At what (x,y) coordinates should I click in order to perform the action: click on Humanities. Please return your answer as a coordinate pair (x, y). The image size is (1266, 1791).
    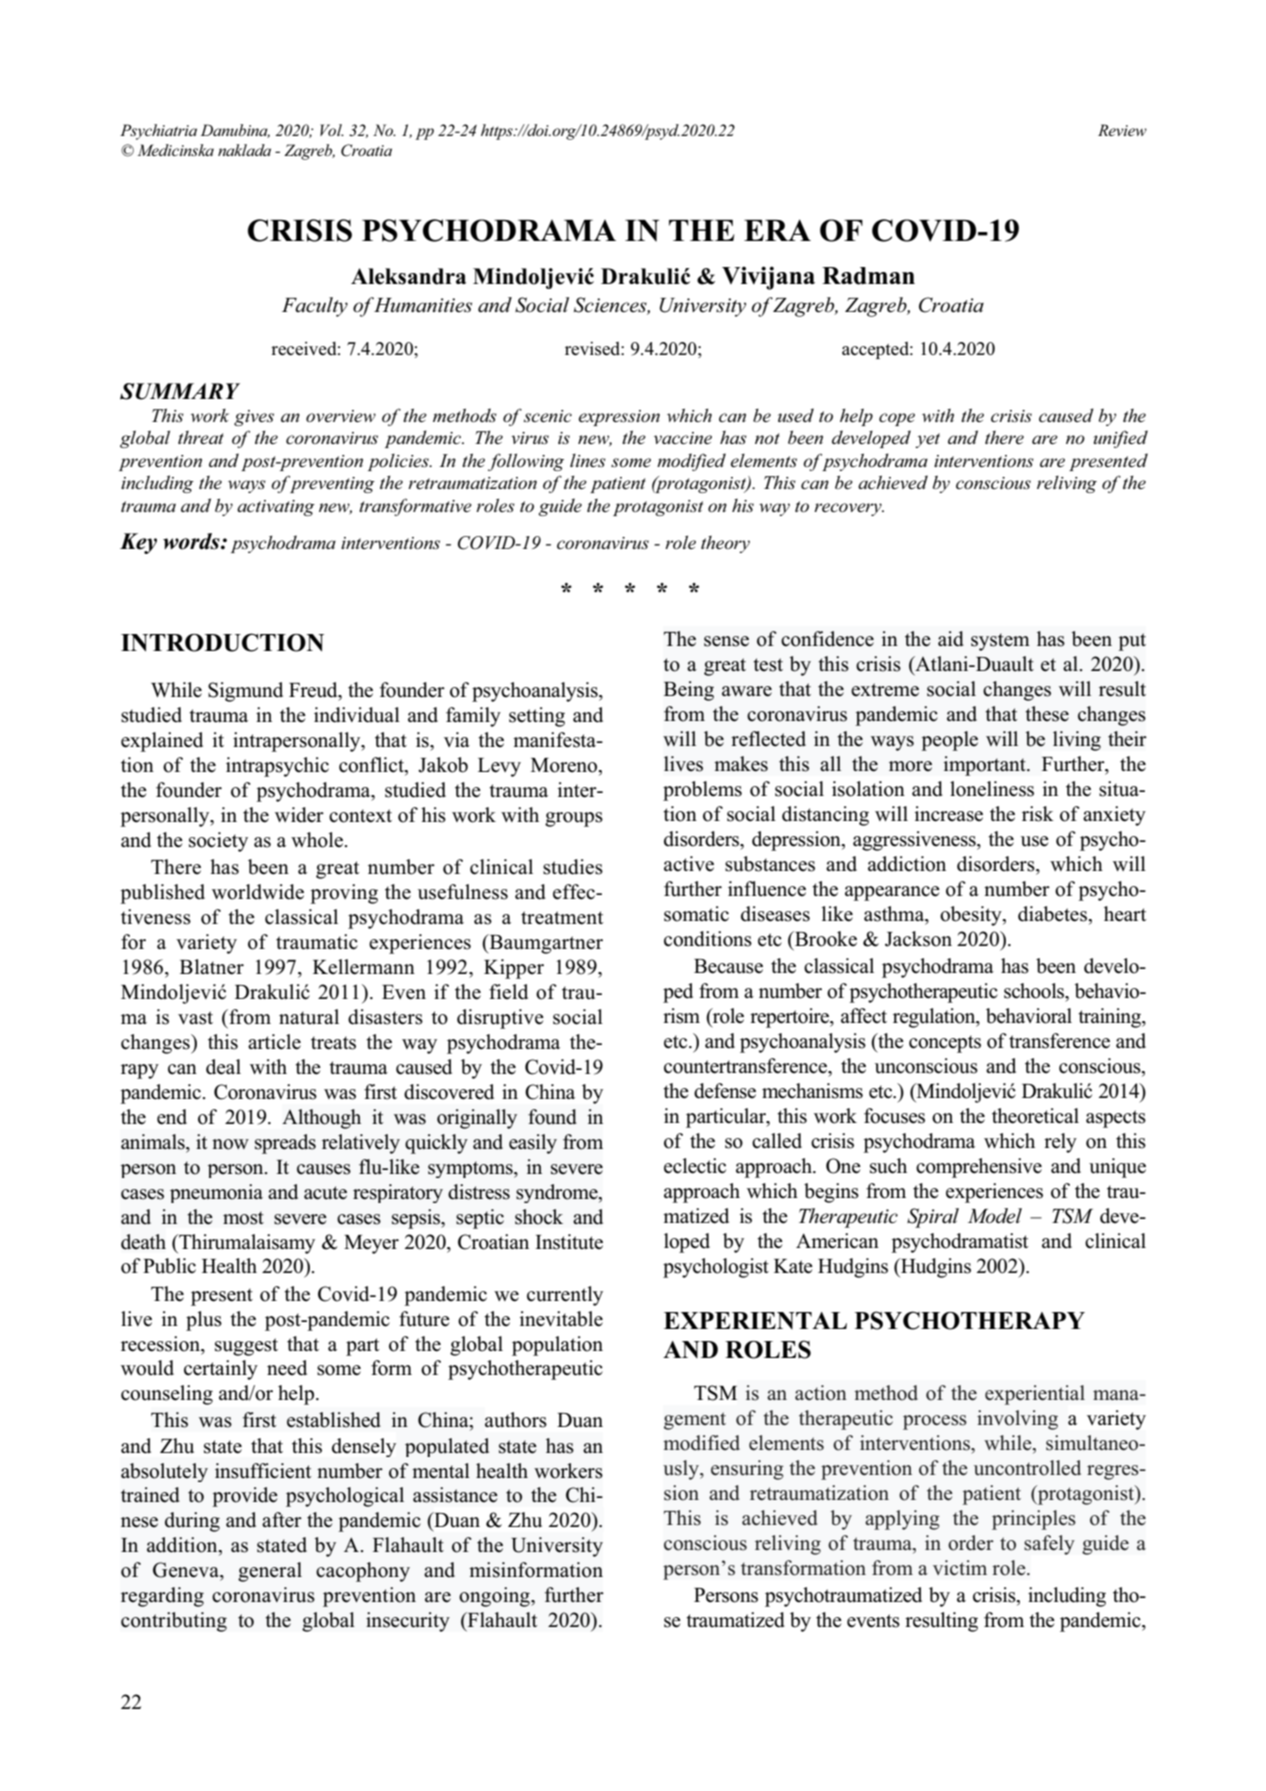
    Looking at the image, I should click on (422, 305).
